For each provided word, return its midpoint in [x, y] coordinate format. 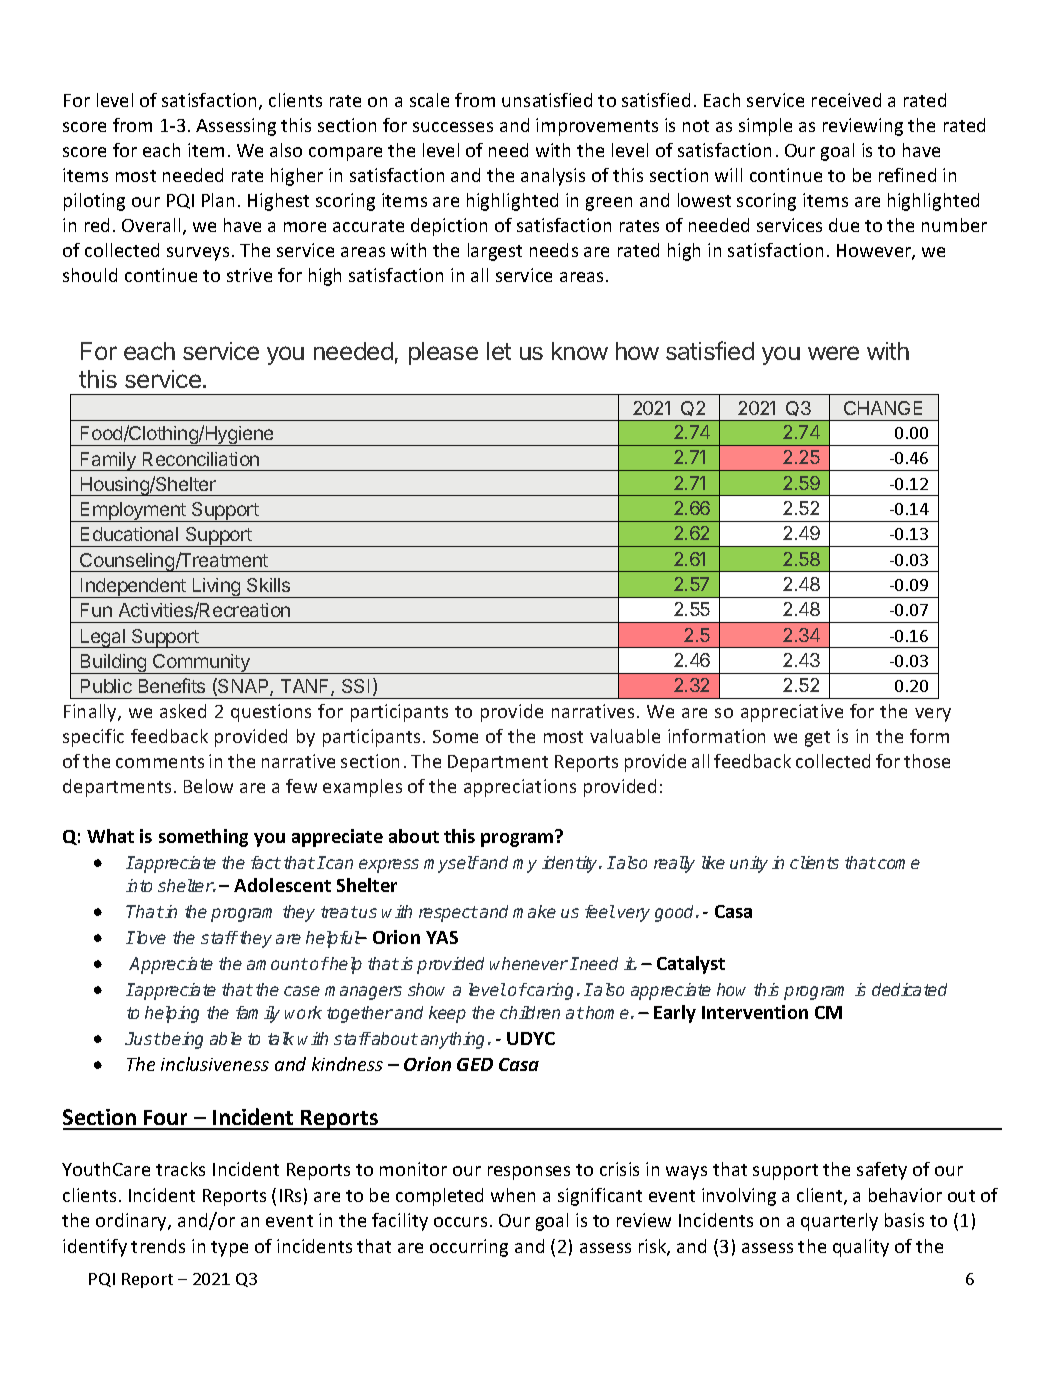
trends [158, 1246]
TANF [306, 687]
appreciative [792, 713]
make [534, 911]
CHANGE [883, 408]
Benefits [172, 685]
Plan [218, 200]
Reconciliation [201, 459]
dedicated [909, 989]
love [150, 937]
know [580, 351]
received [846, 100]
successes [453, 127]
